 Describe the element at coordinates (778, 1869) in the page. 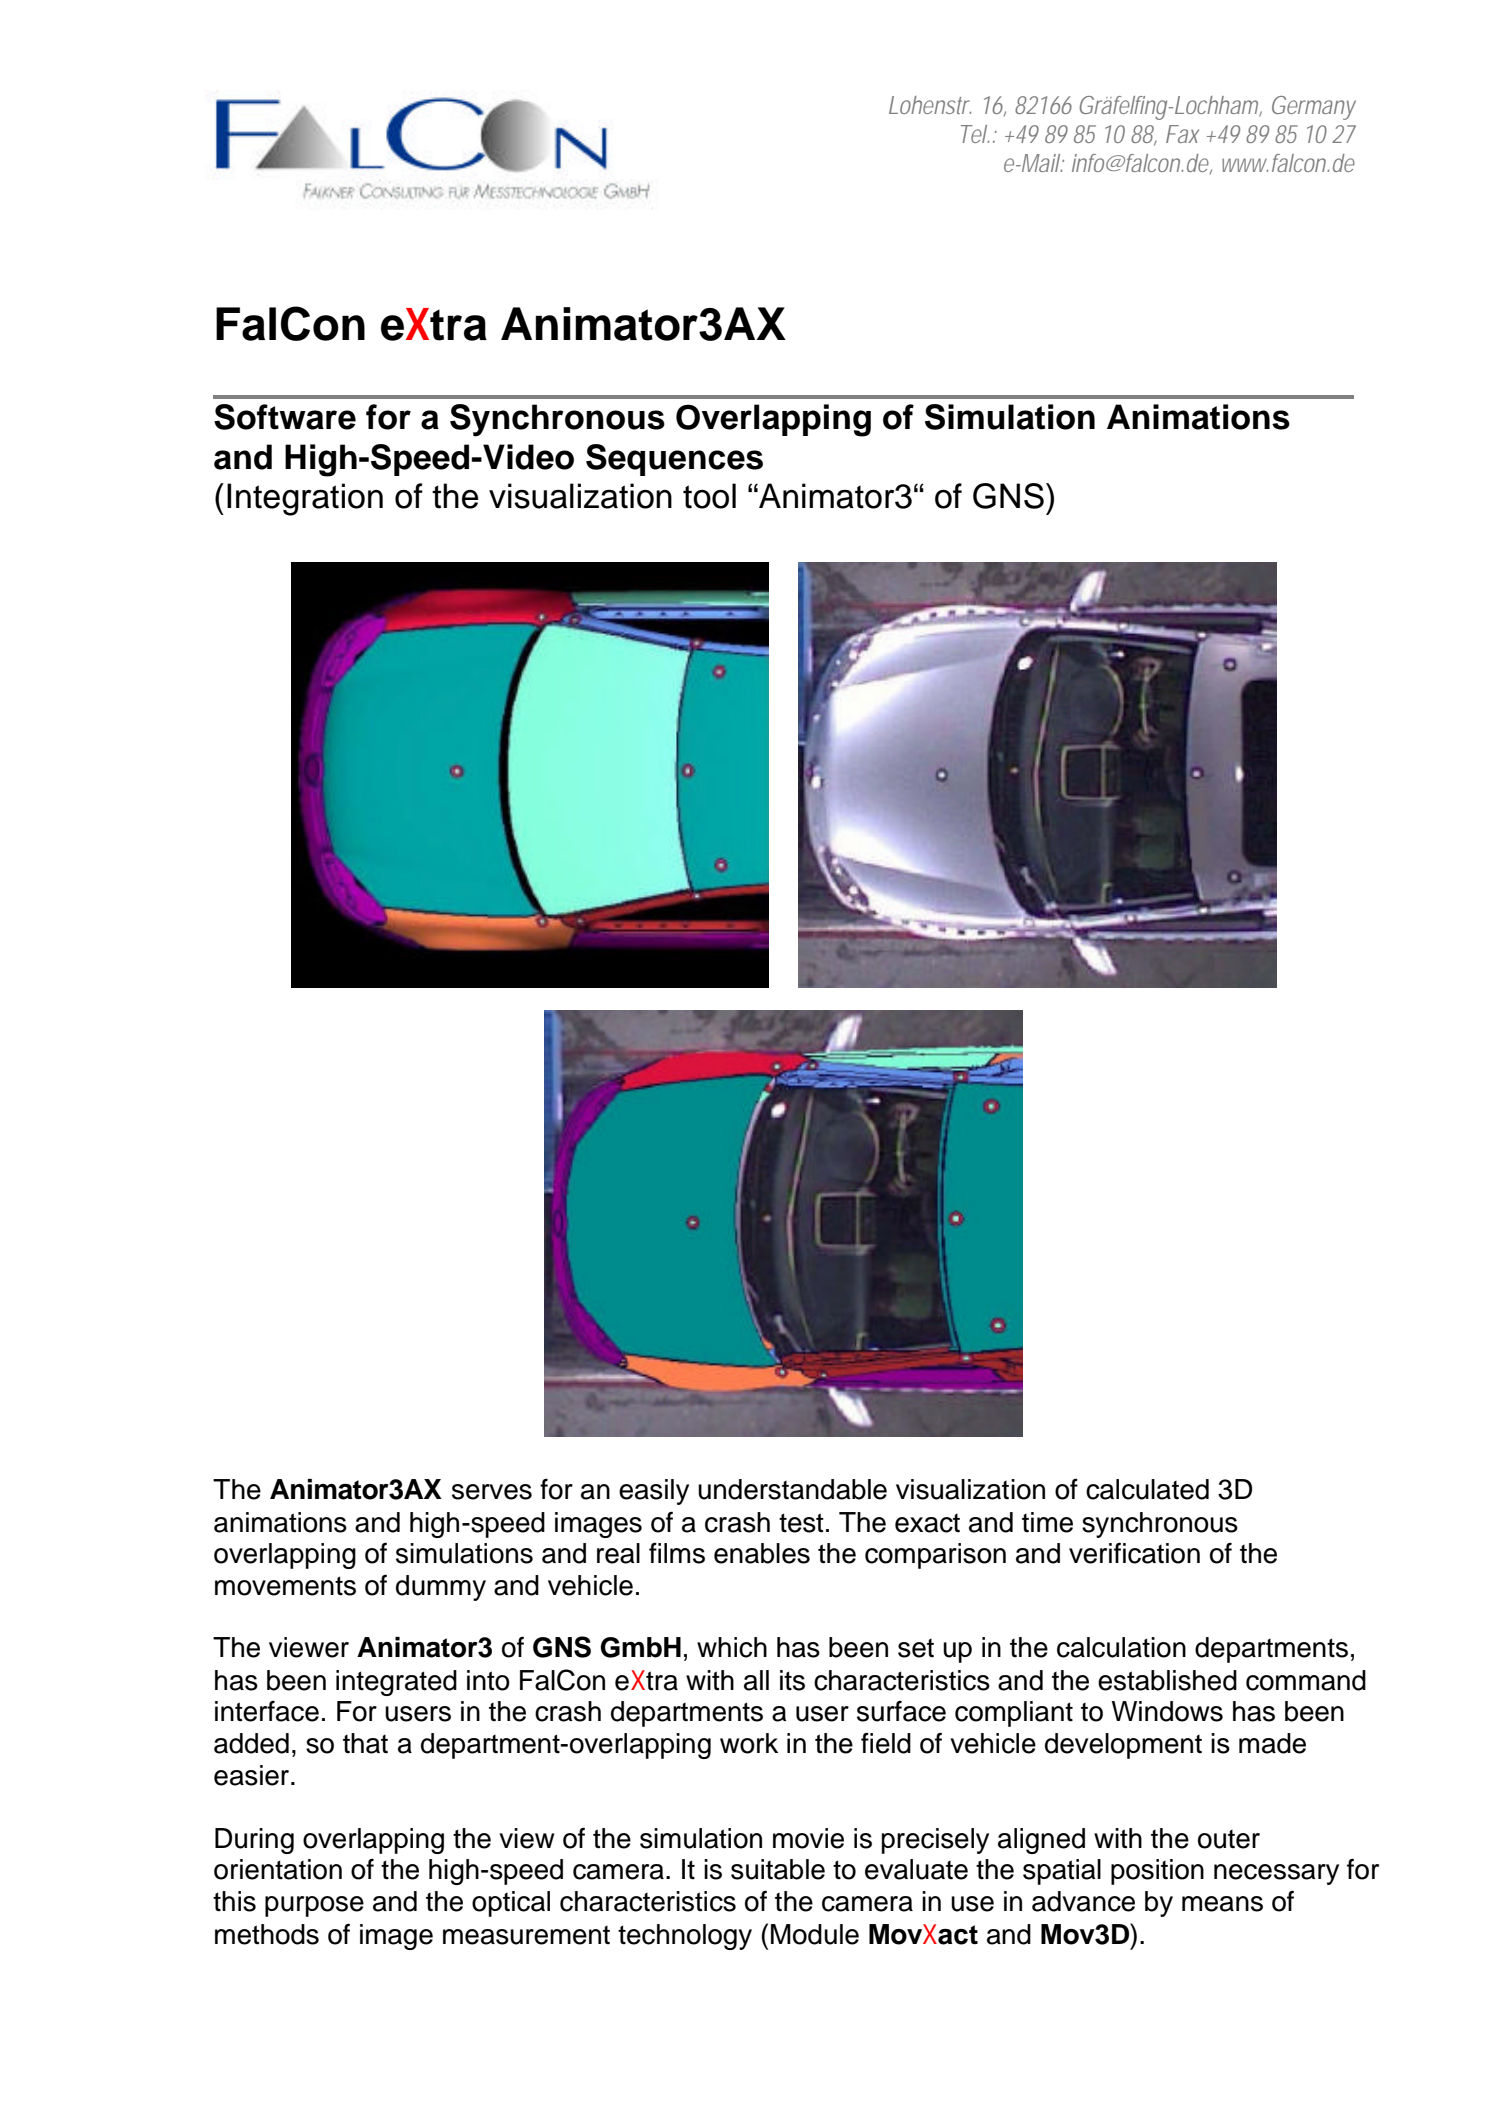

I see `suitable` at that location.
